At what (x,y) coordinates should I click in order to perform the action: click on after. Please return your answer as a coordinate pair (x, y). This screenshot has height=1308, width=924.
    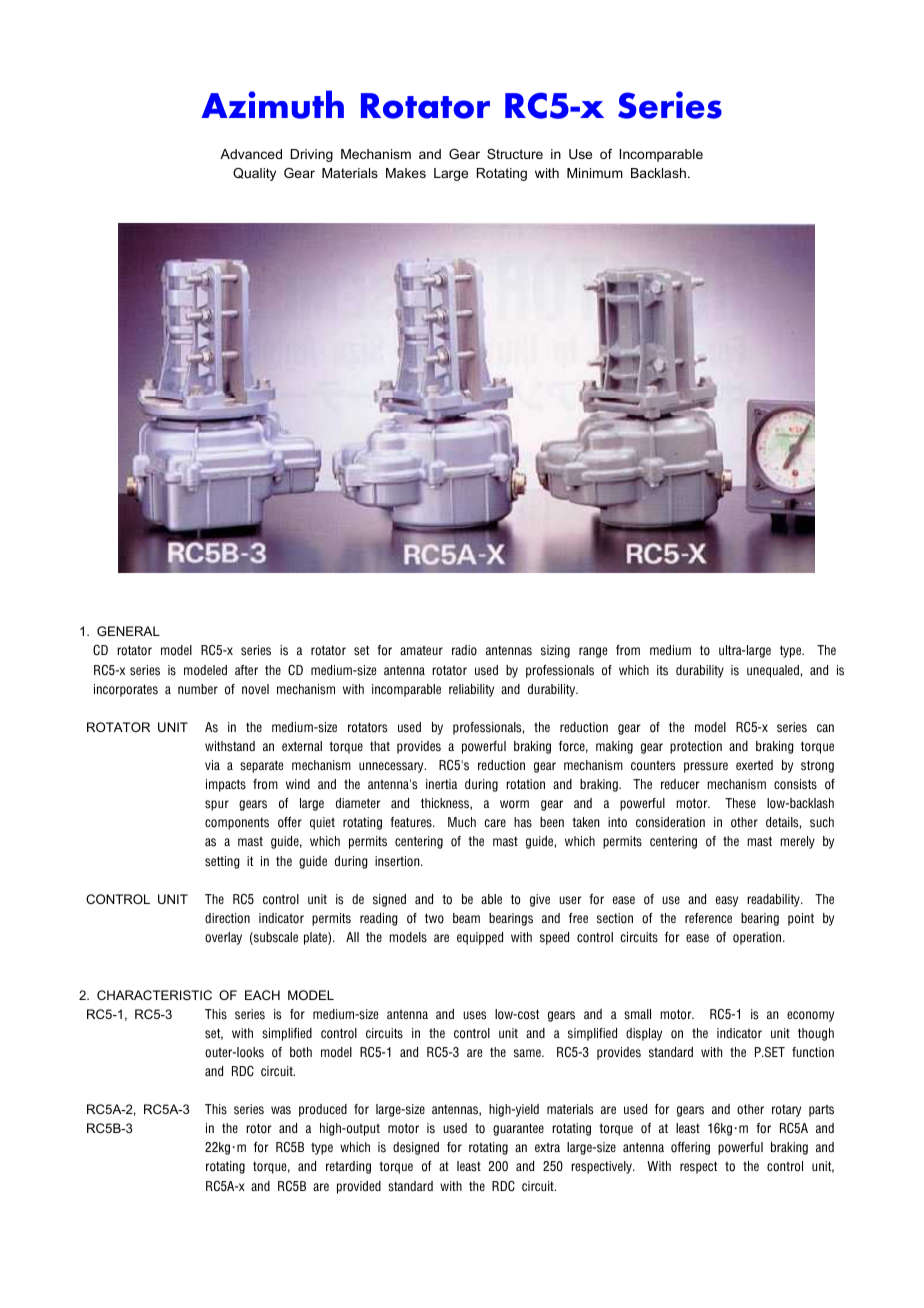
    Looking at the image, I should click on (246, 670).
